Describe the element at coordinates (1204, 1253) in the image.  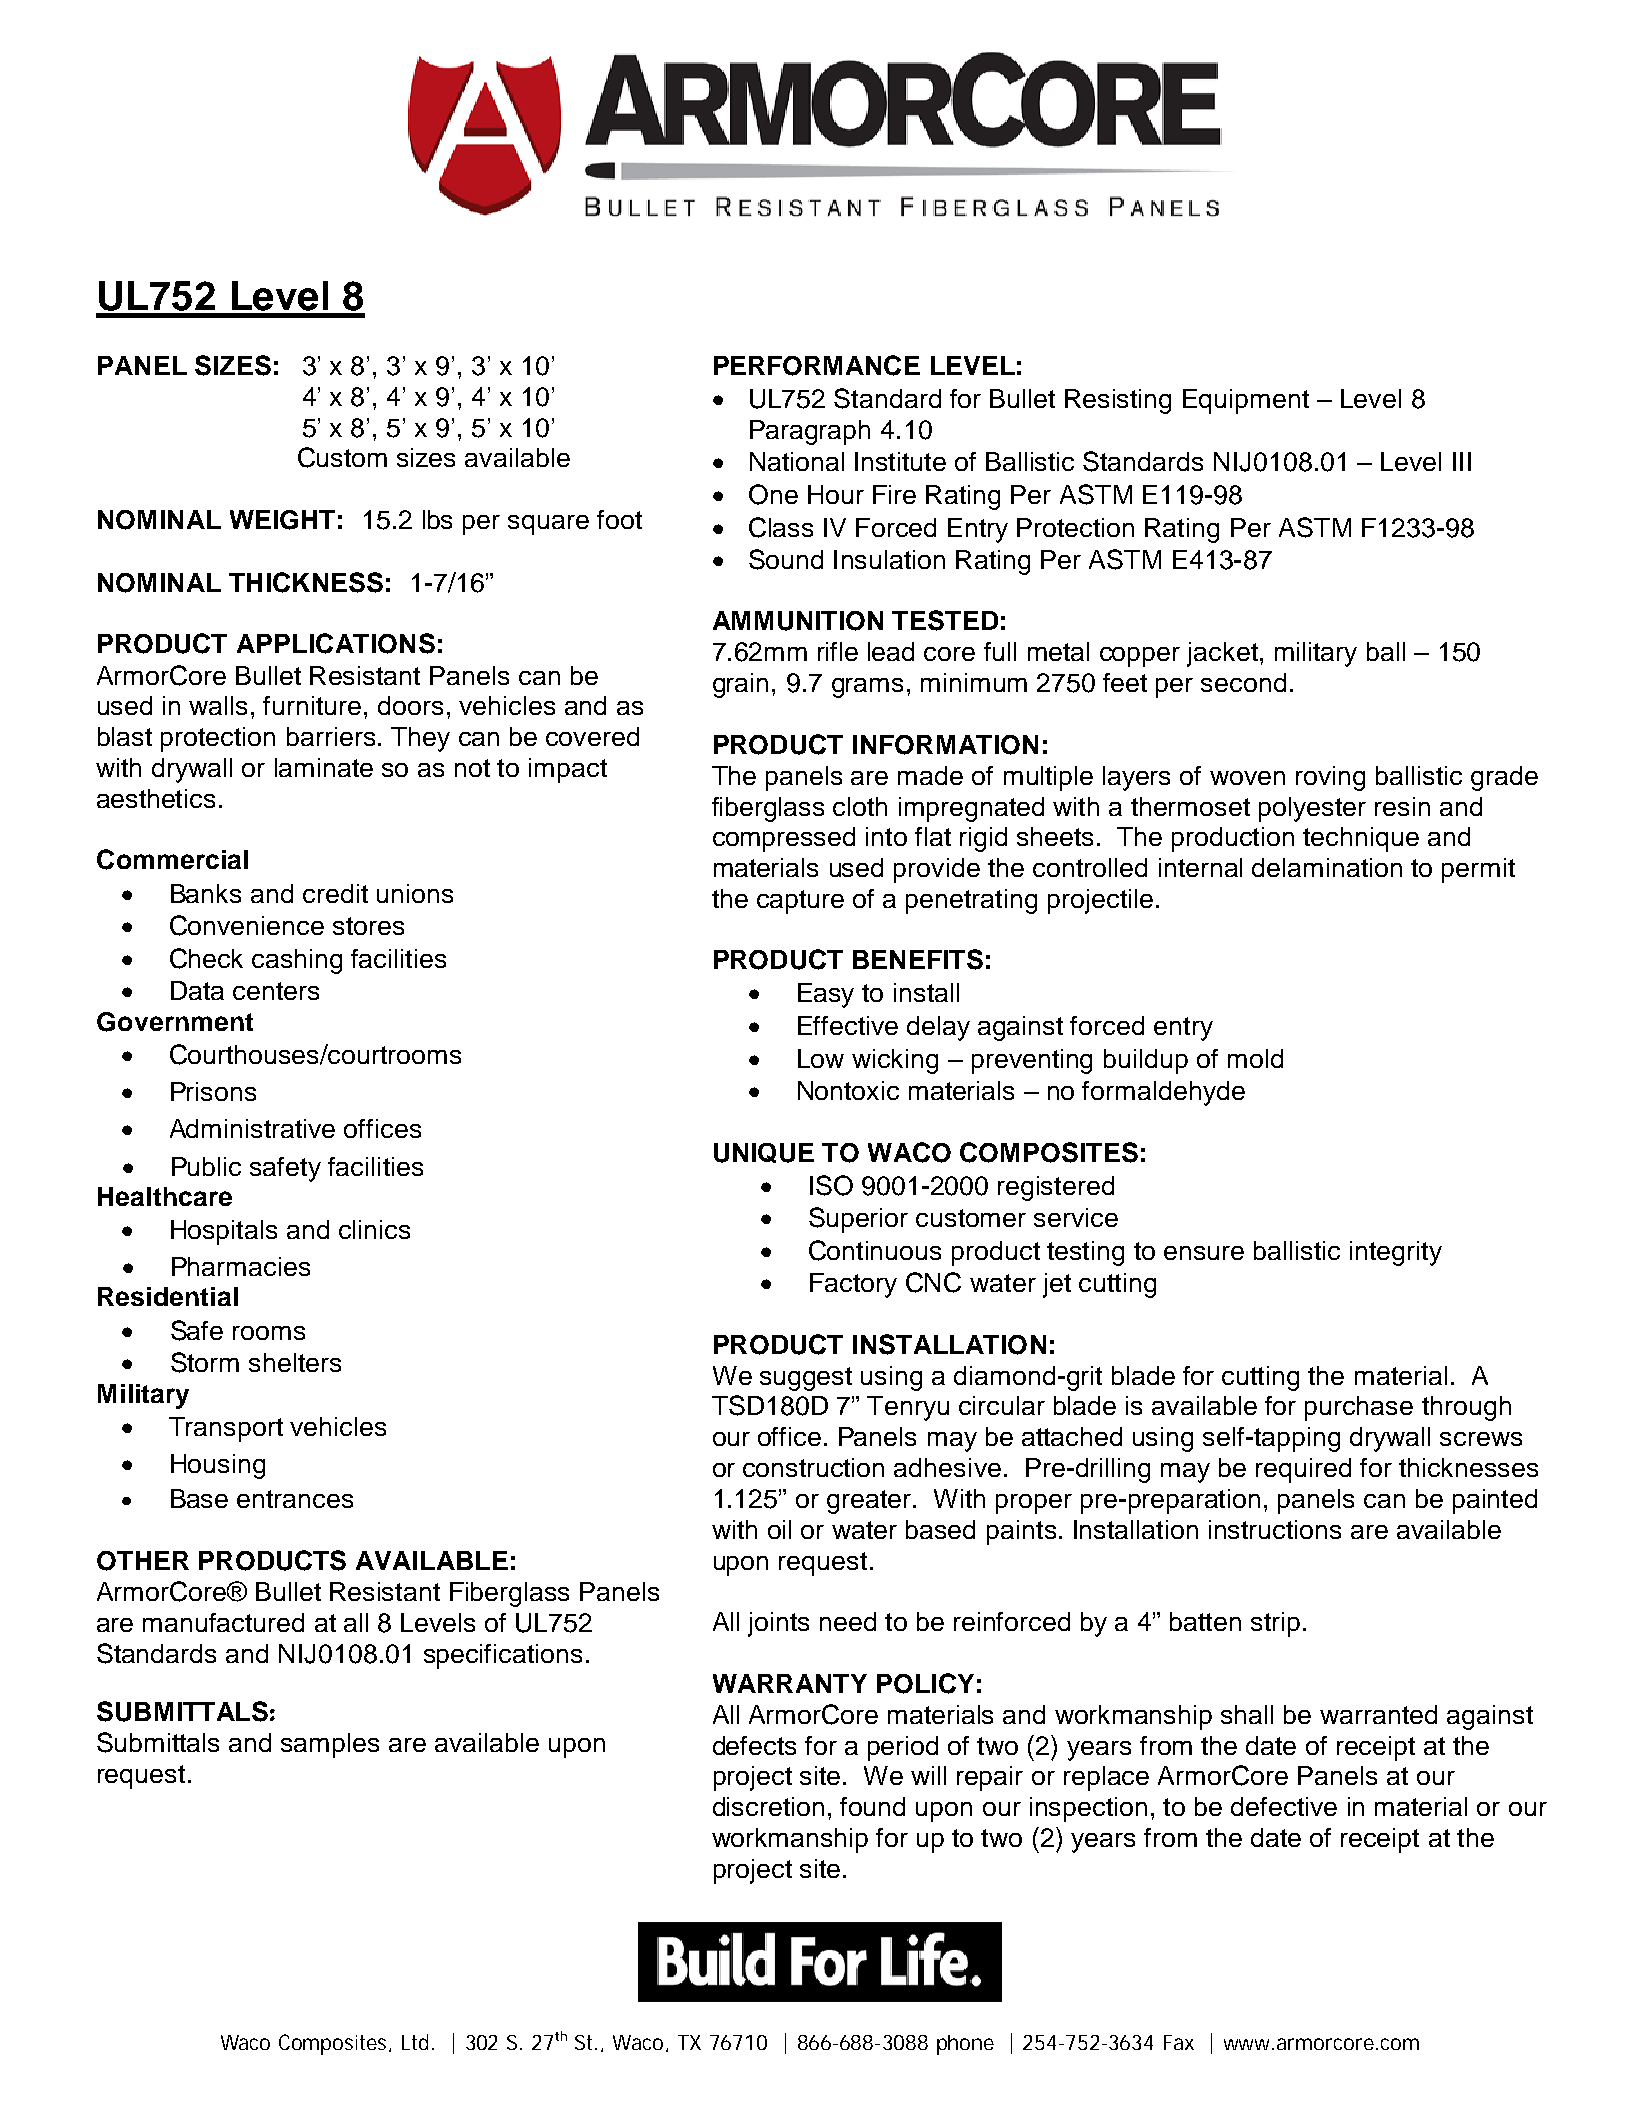
I see `ensure` at that location.
